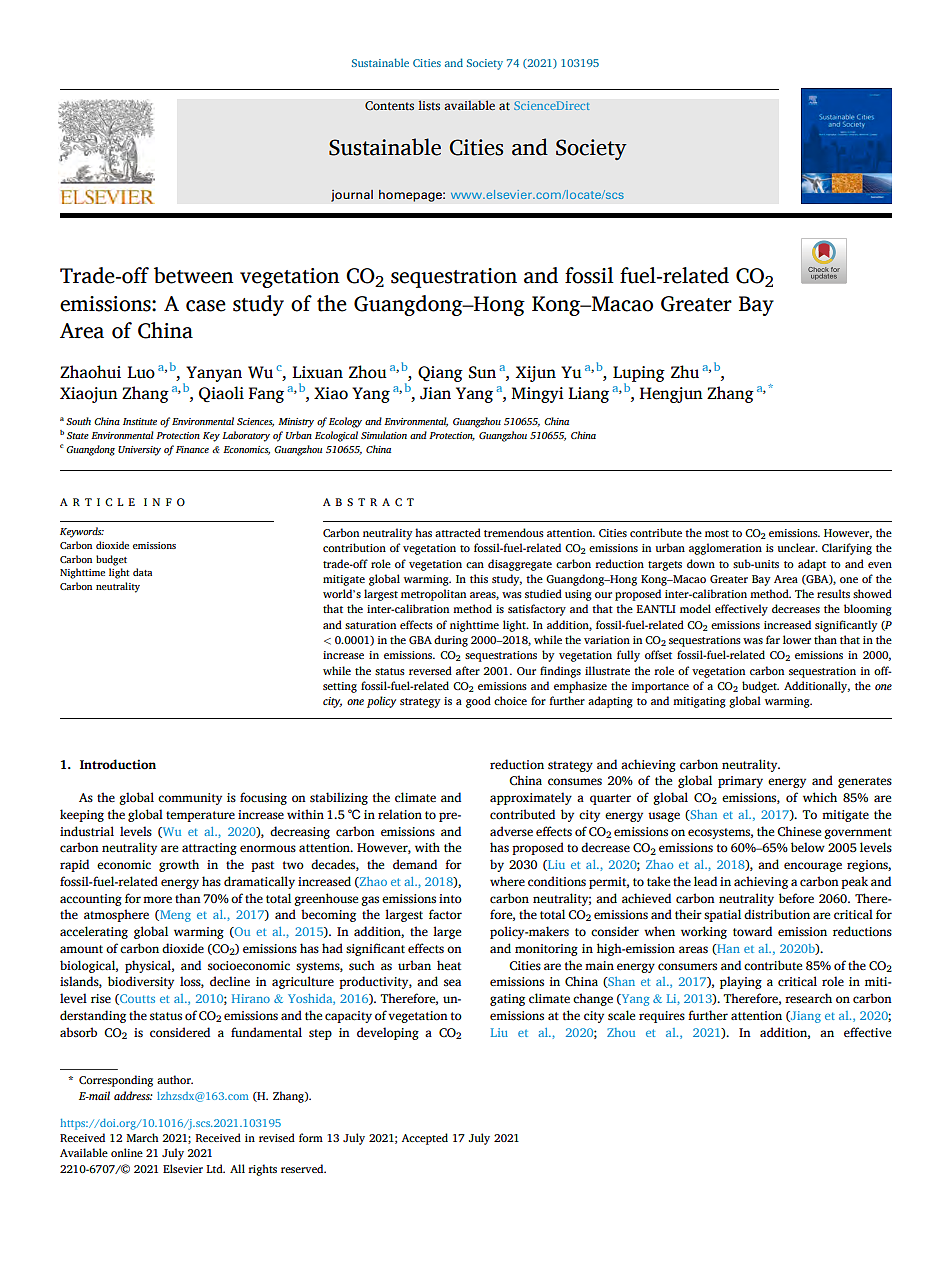 The image size is (952, 1270). What do you see at coordinates (482, 372) in the page?
I see `Sun` at bounding box center [482, 372].
